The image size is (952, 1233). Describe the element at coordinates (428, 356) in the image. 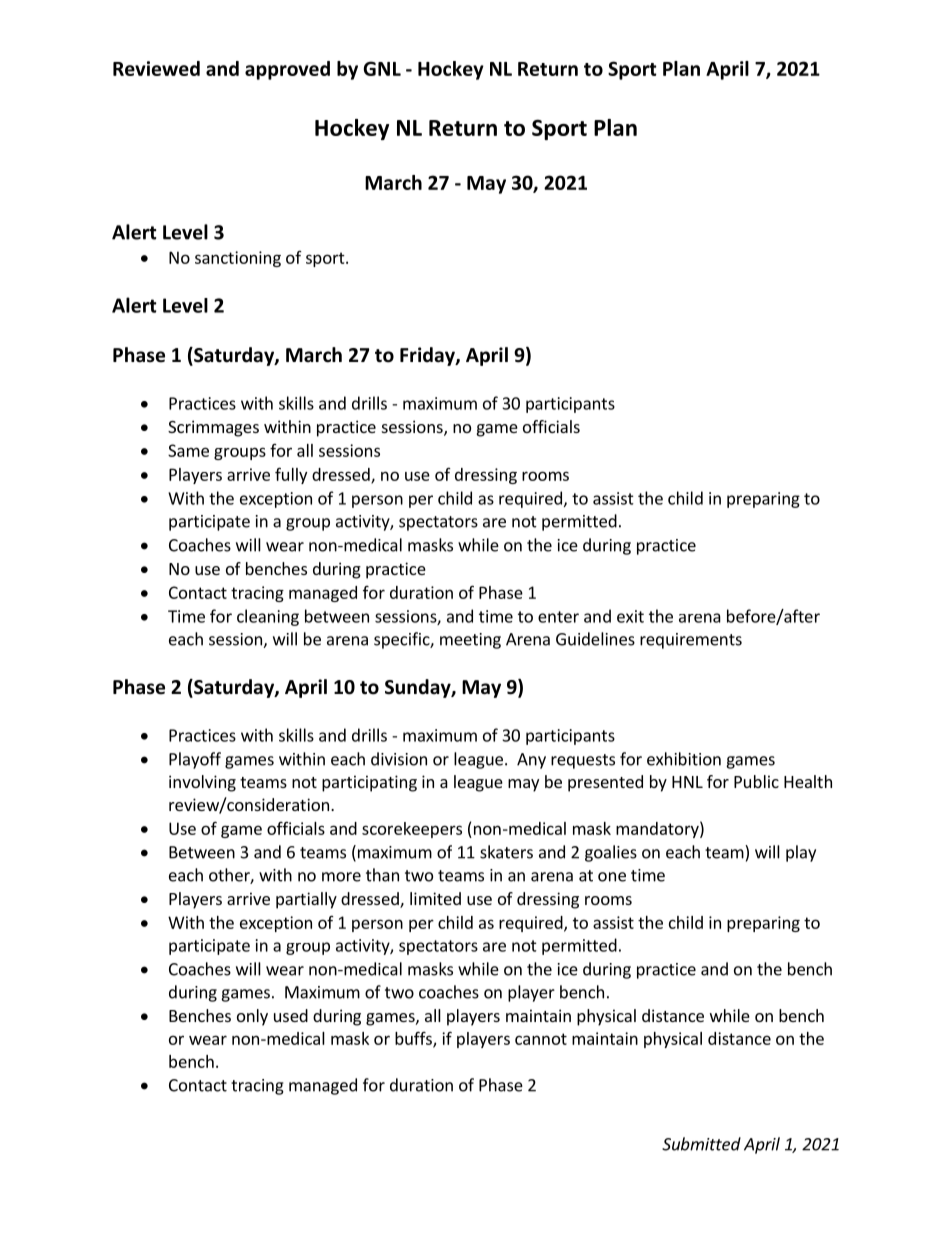

I see `Friday` at that location.
